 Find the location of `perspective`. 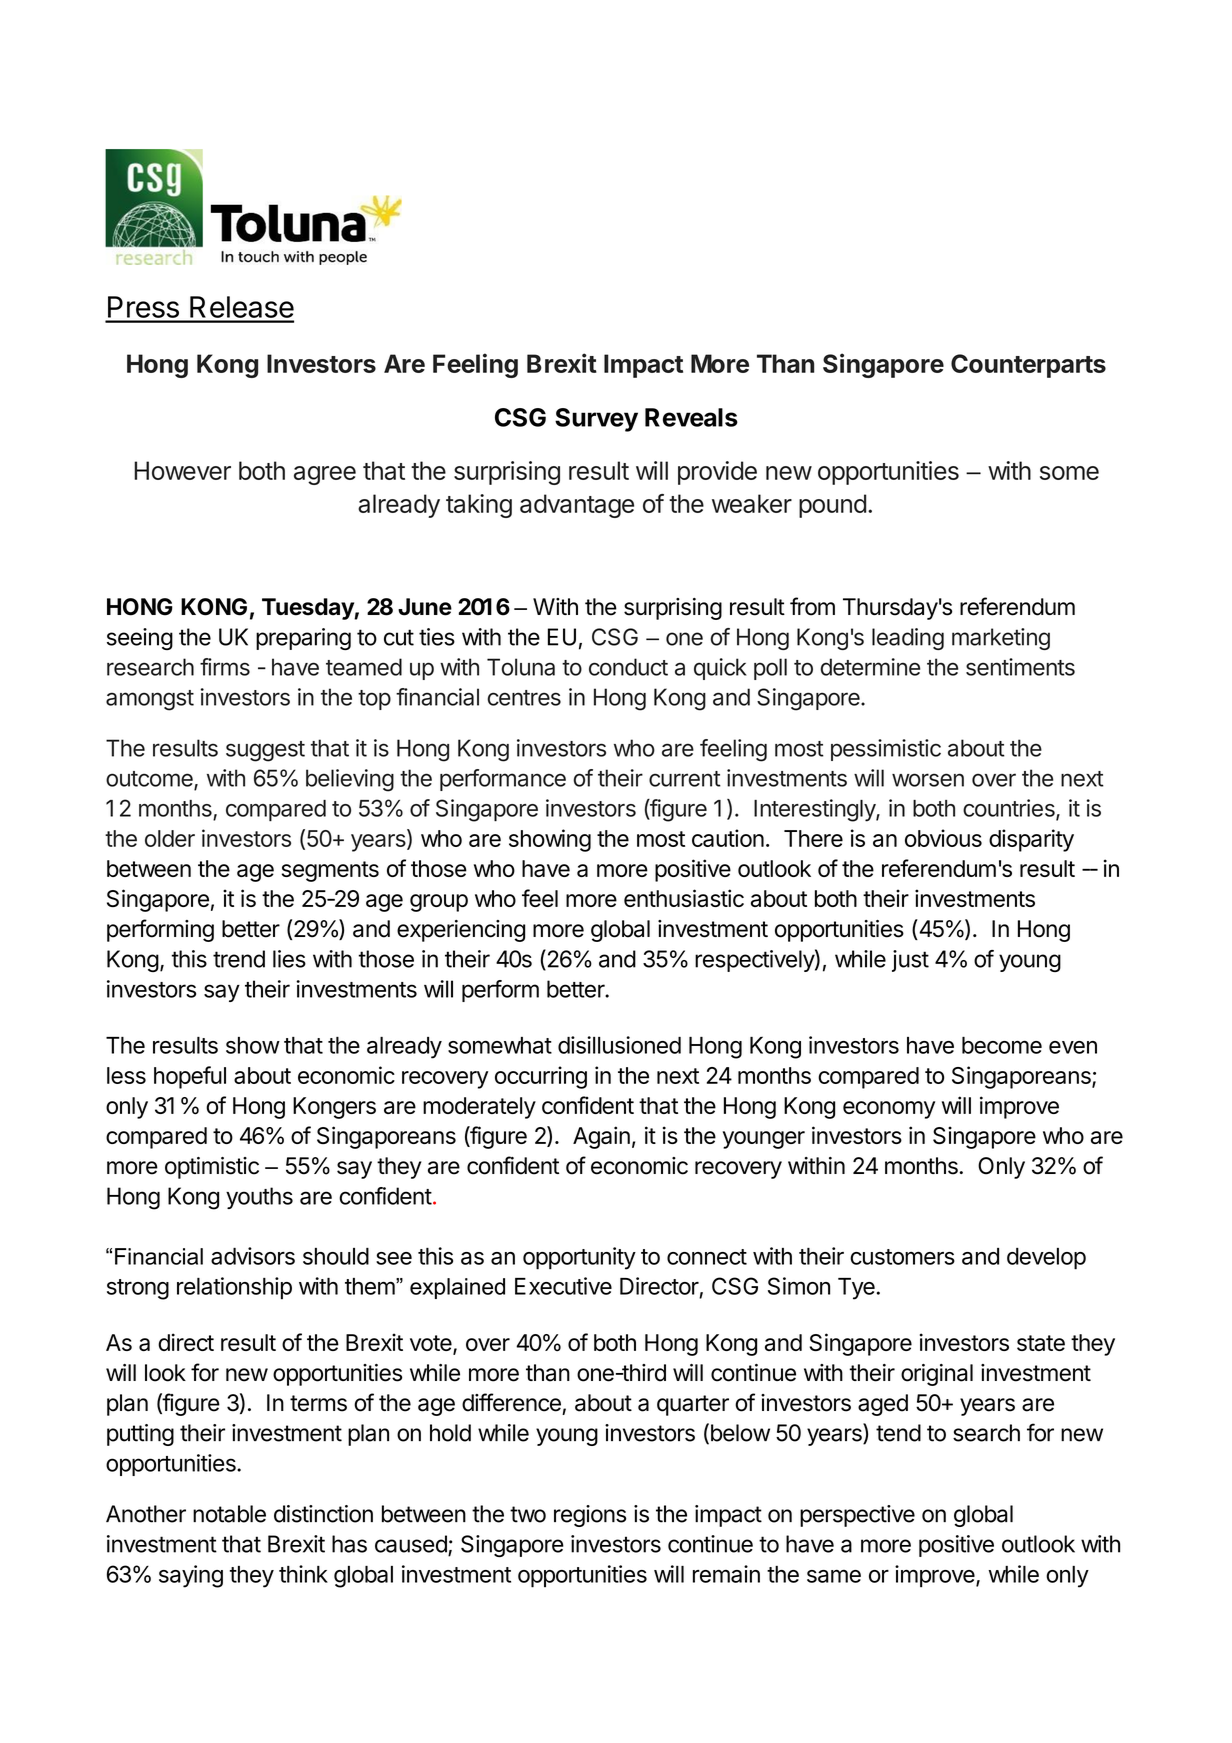

perspective is located at coordinates (857, 1516).
